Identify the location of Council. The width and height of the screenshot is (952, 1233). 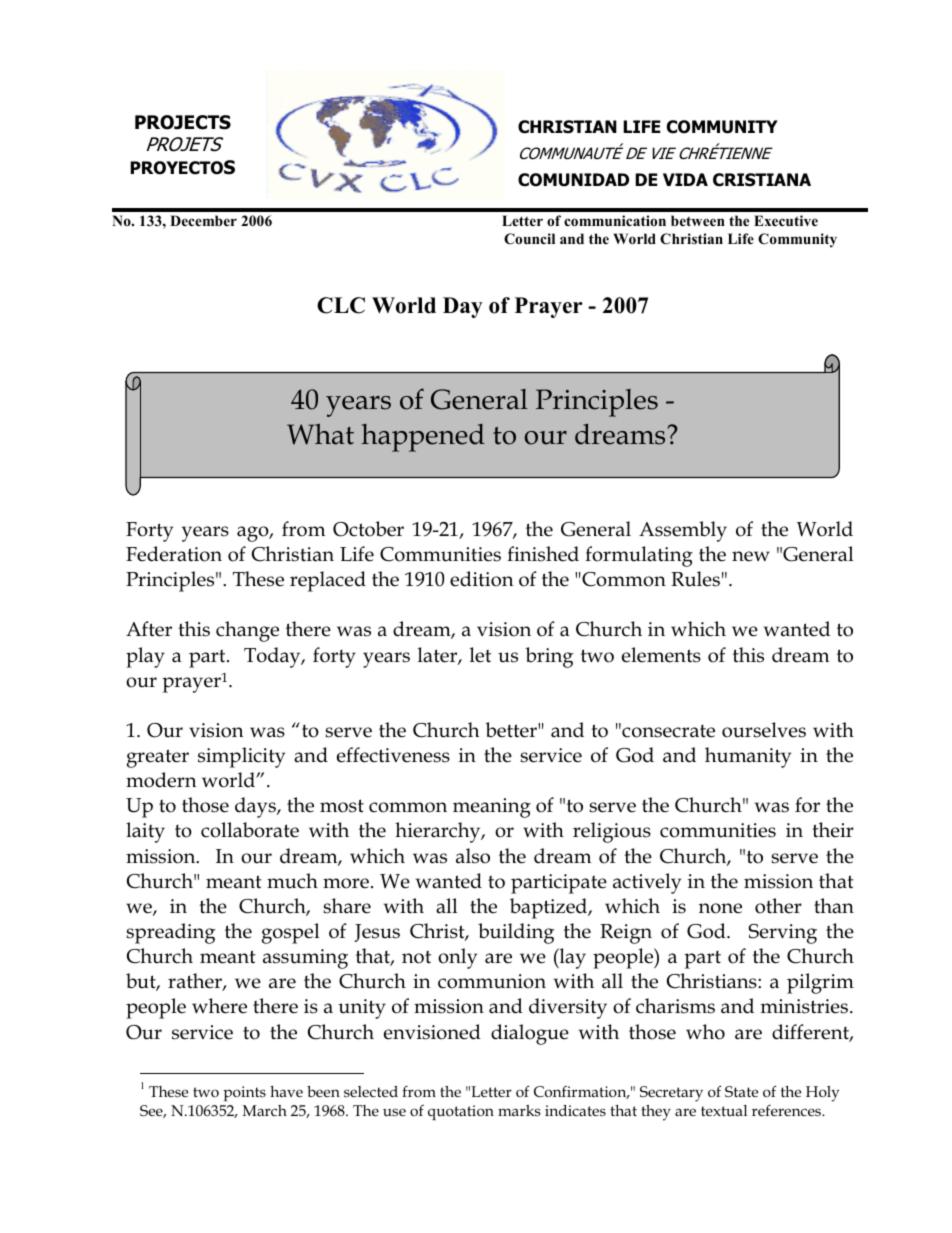
(529, 239).
